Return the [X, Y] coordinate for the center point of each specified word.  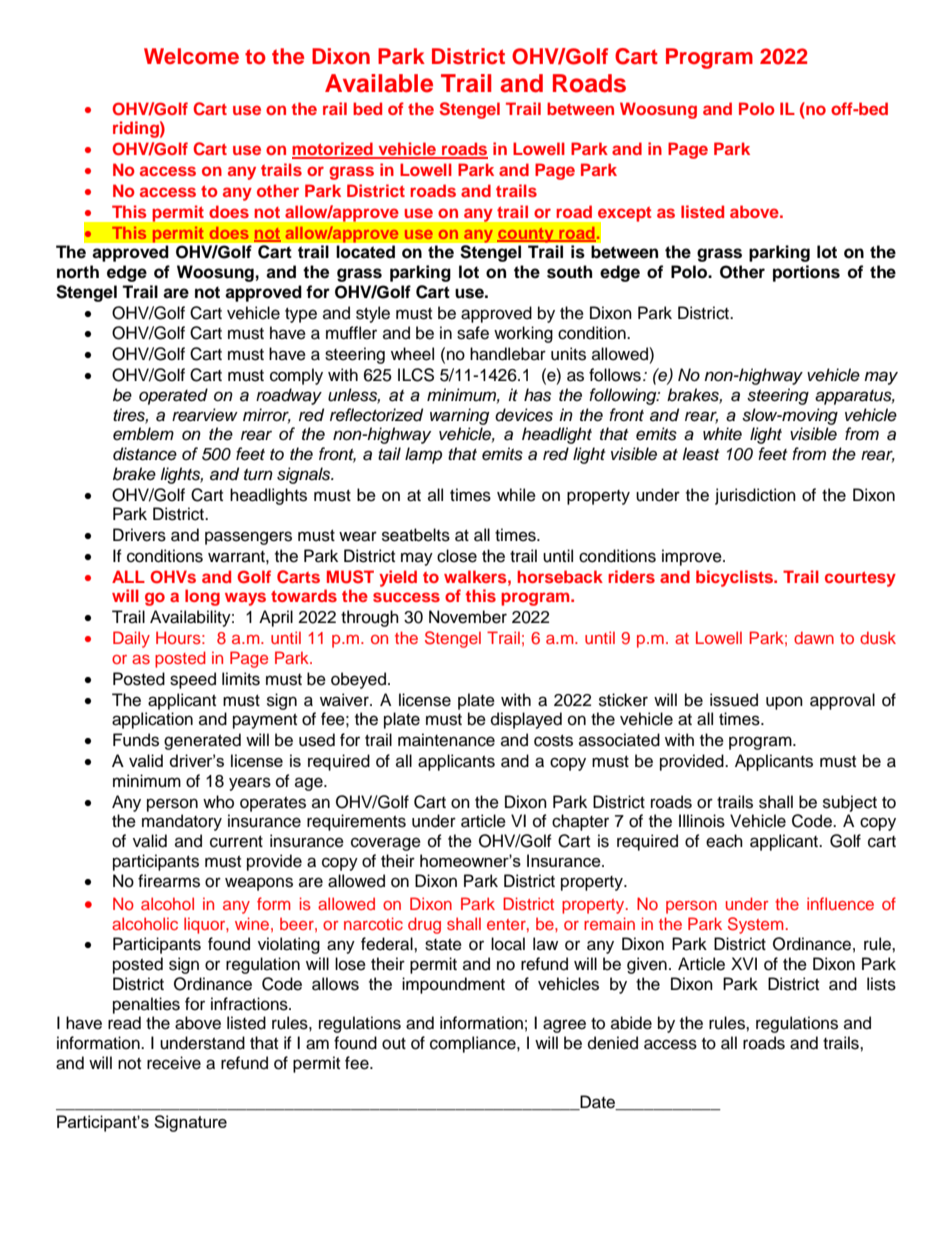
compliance [474, 1044]
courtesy [860, 579]
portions [806, 273]
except [624, 215]
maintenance [446, 740]
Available [379, 83]
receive [174, 1063]
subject [850, 803]
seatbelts [416, 535]
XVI [744, 963]
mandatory [182, 822]
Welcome [191, 56]
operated [173, 396]
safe [473, 333]
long [202, 597]
